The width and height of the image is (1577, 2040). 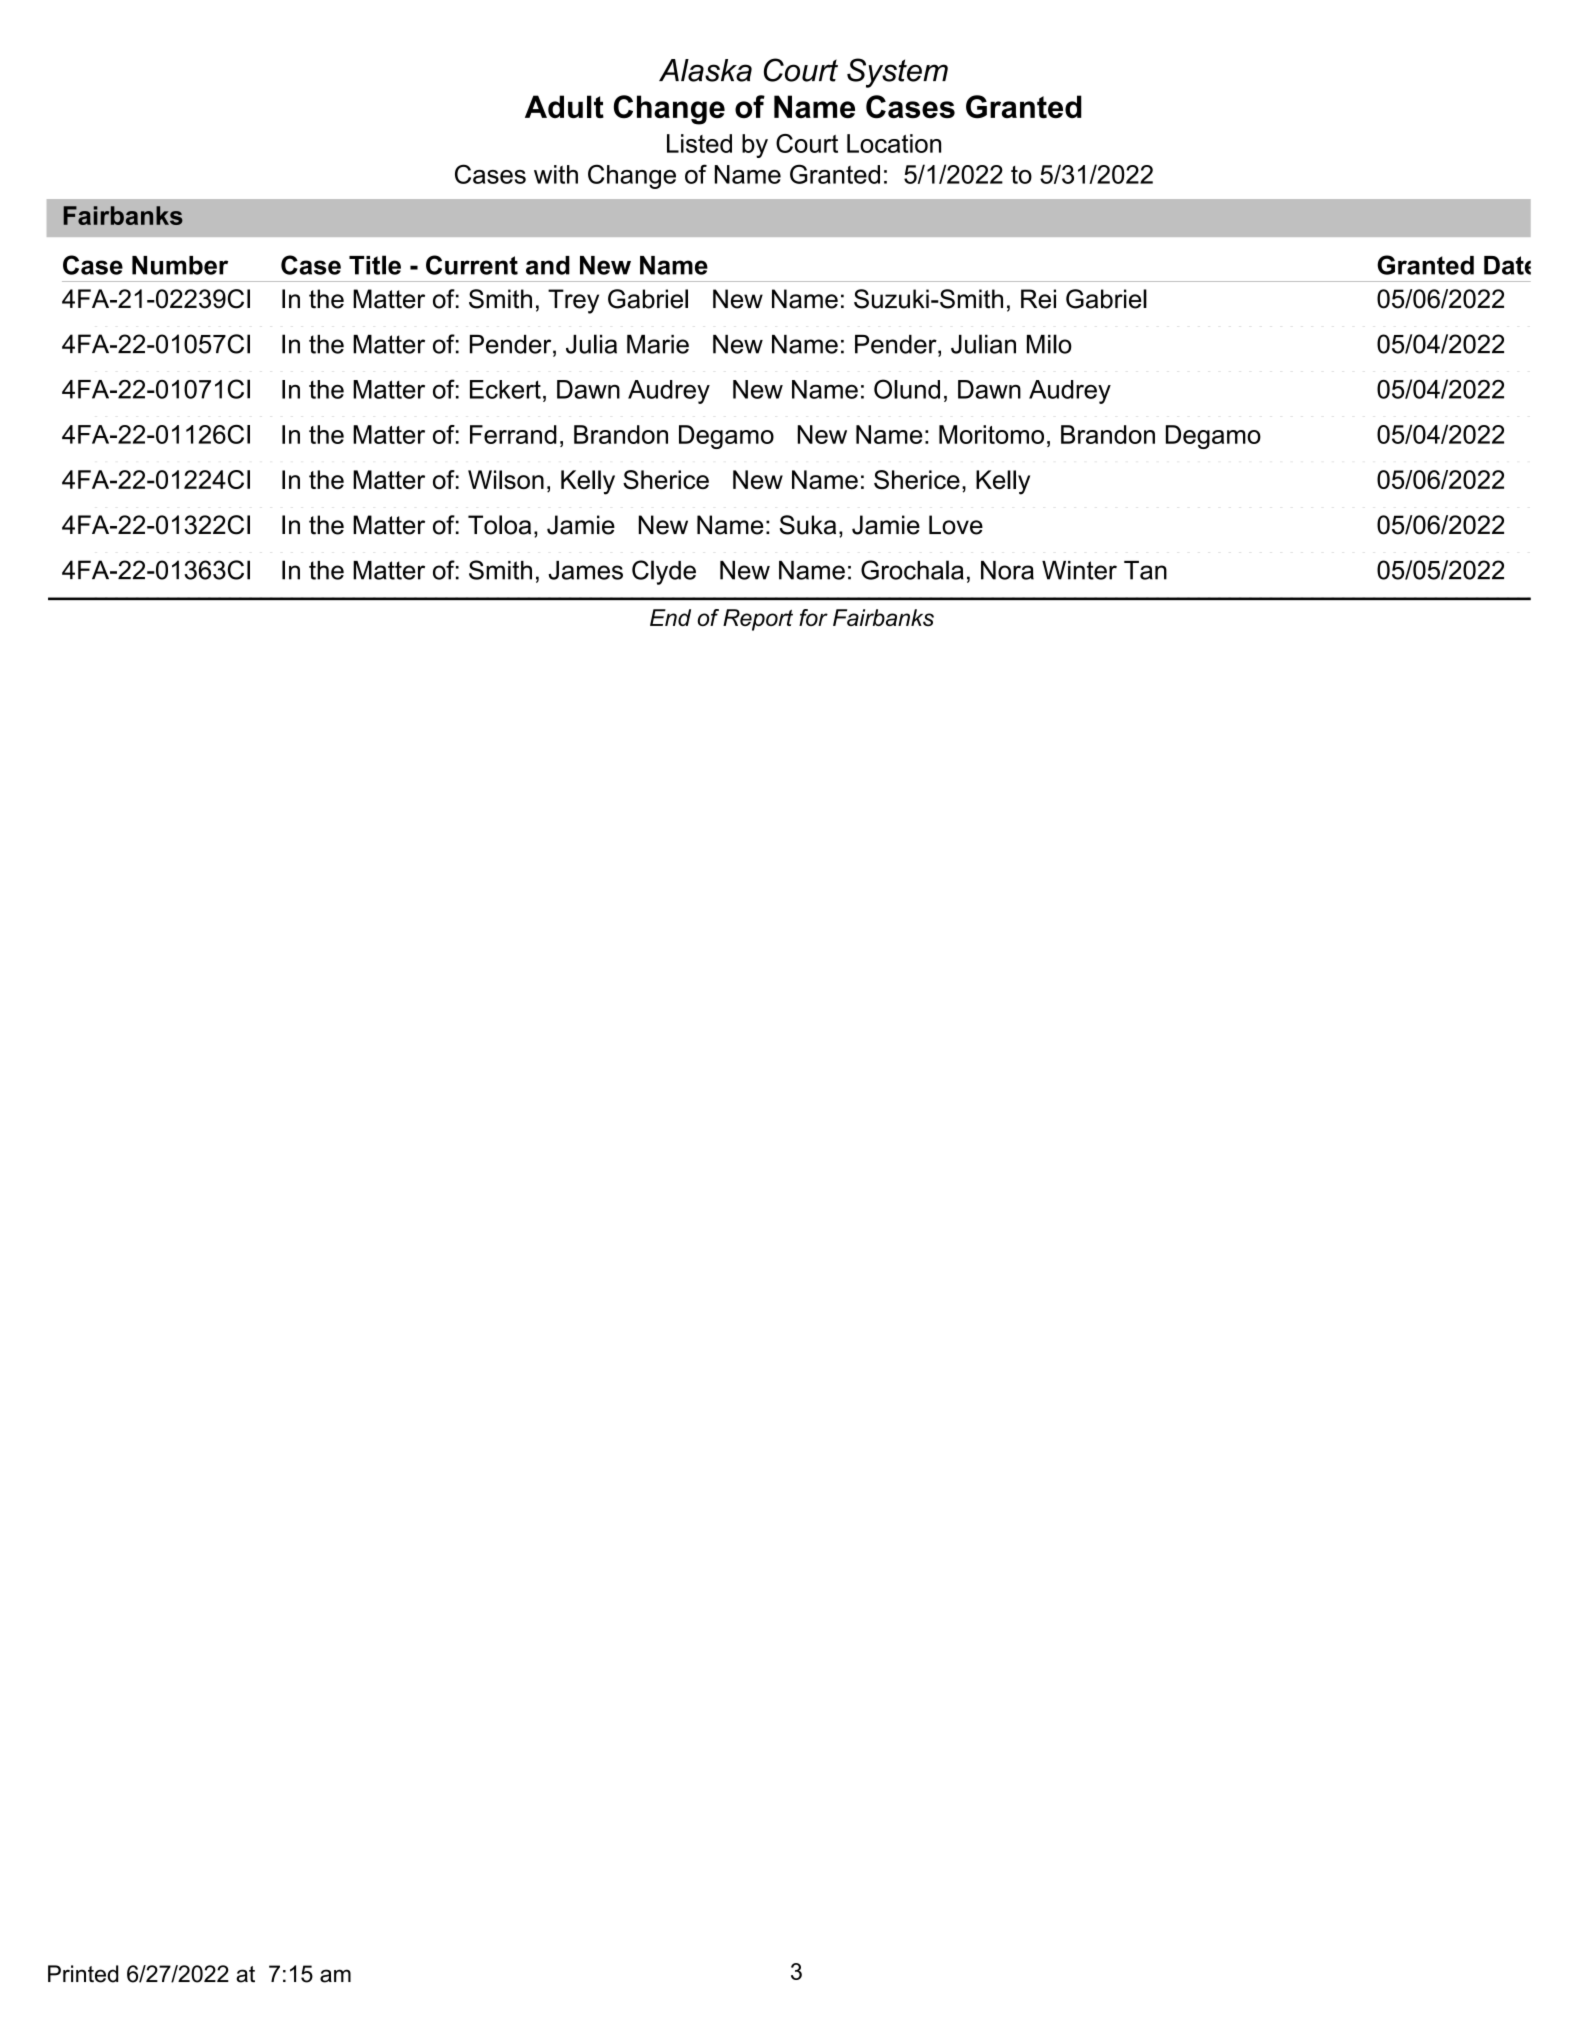 What do you see at coordinates (564, 107) in the image?
I see `Adult` at bounding box center [564, 107].
